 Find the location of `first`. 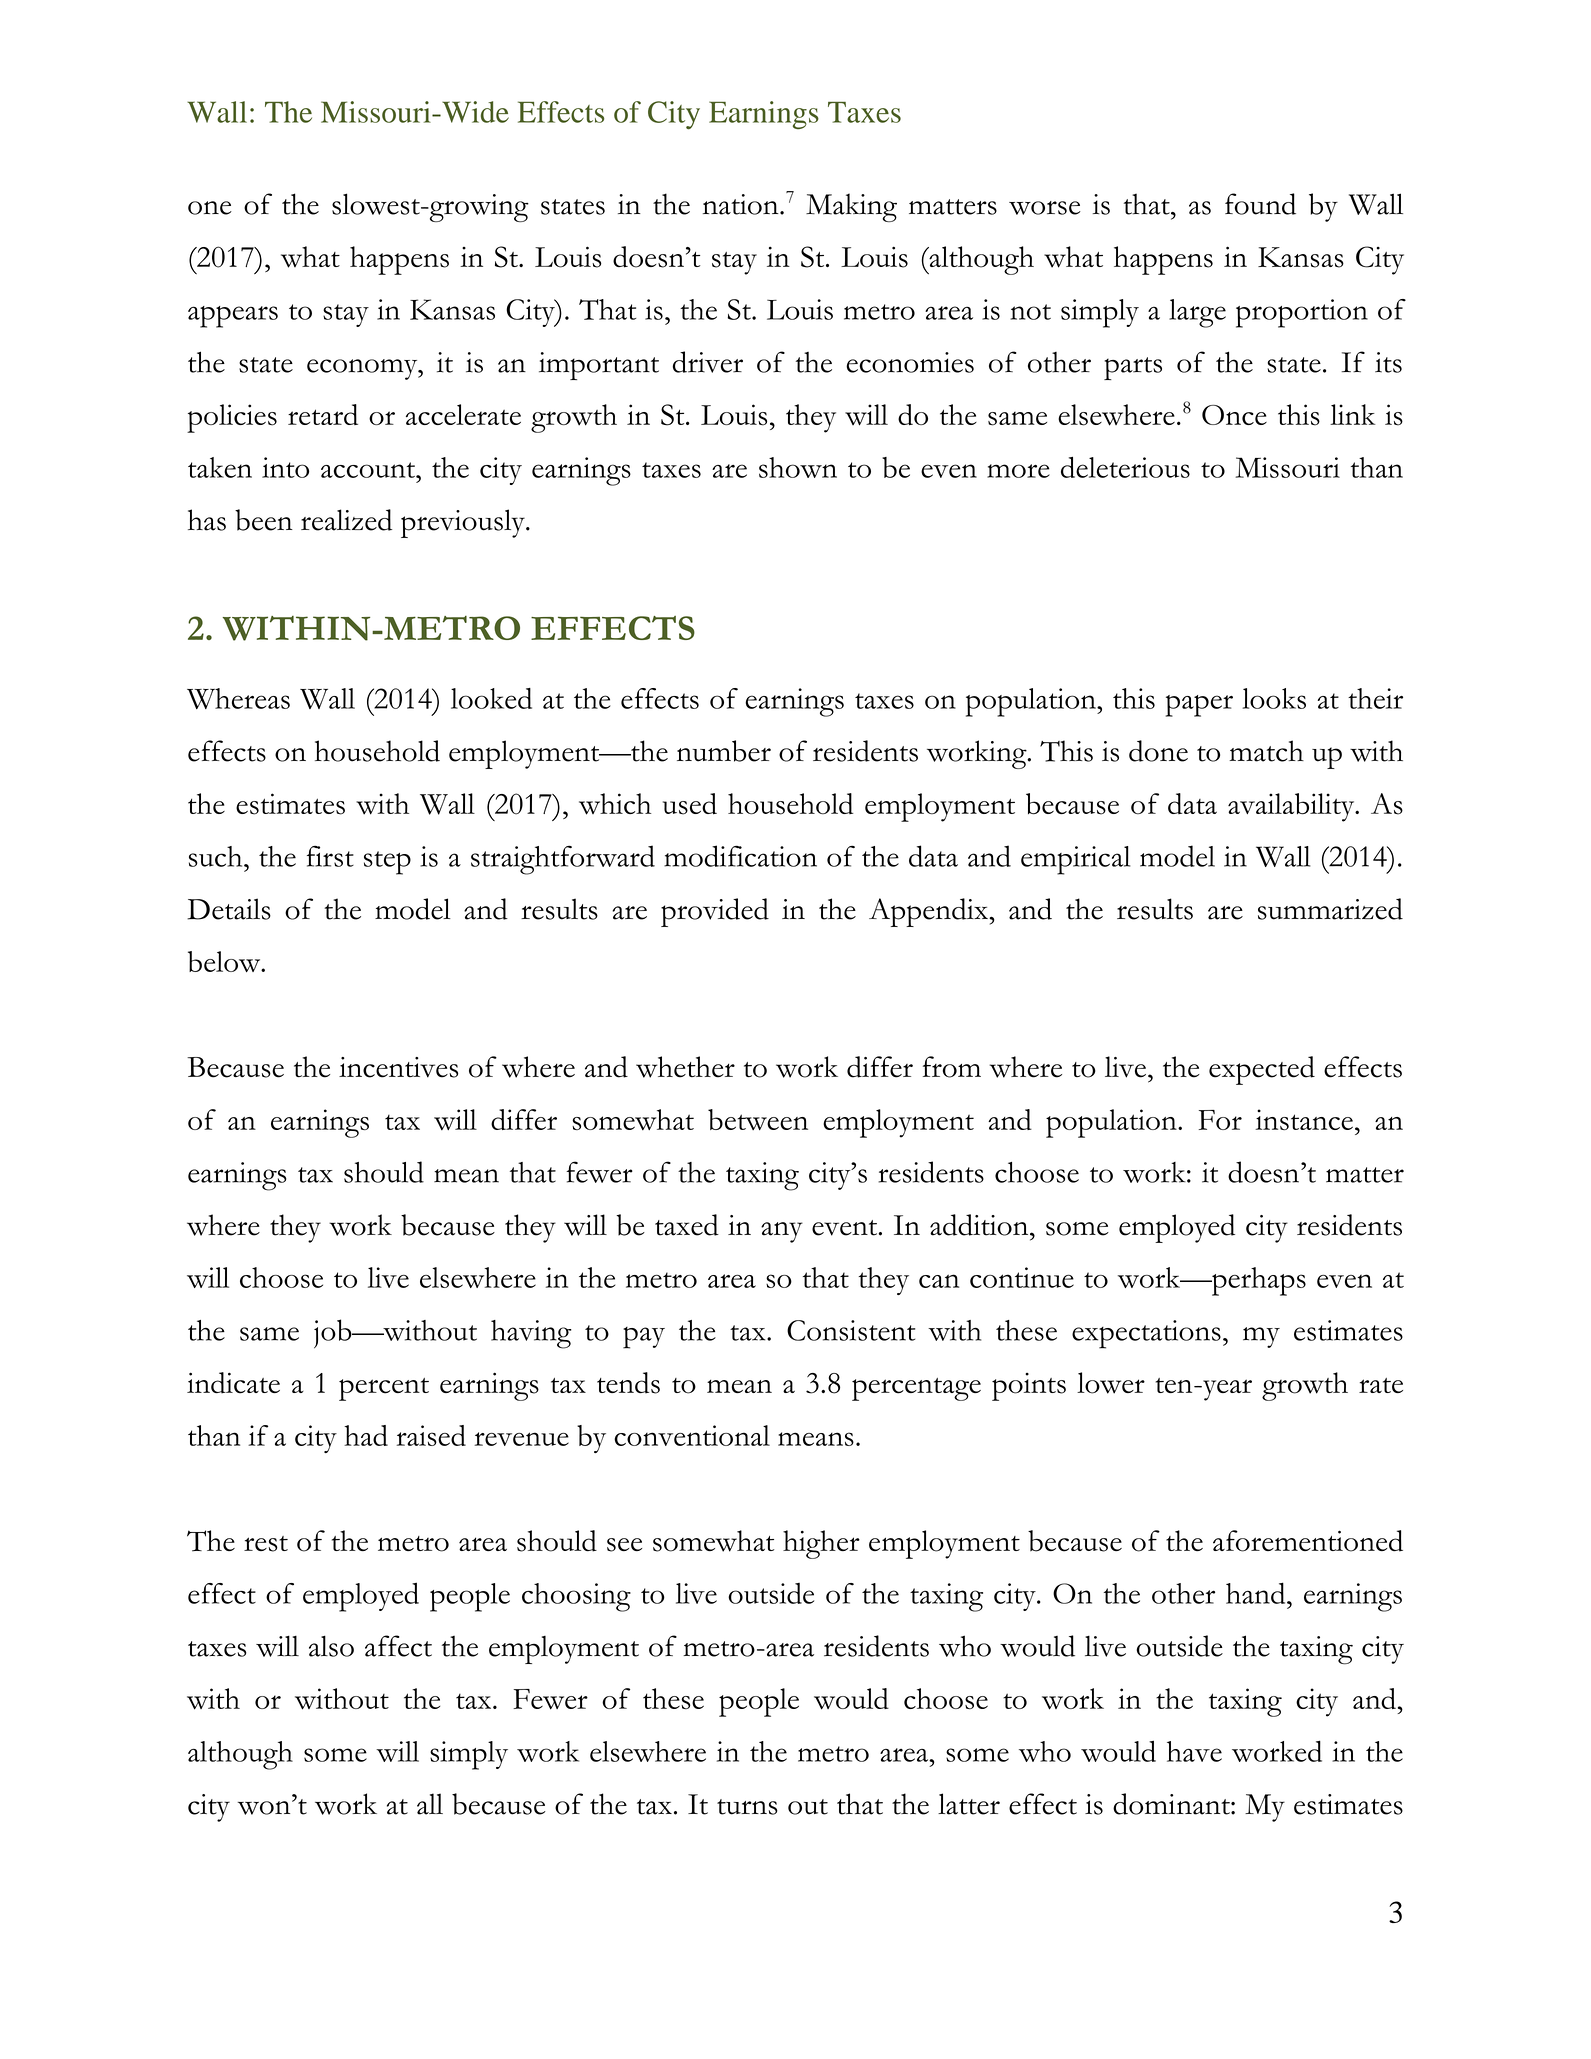

first is located at coordinates (330, 856).
